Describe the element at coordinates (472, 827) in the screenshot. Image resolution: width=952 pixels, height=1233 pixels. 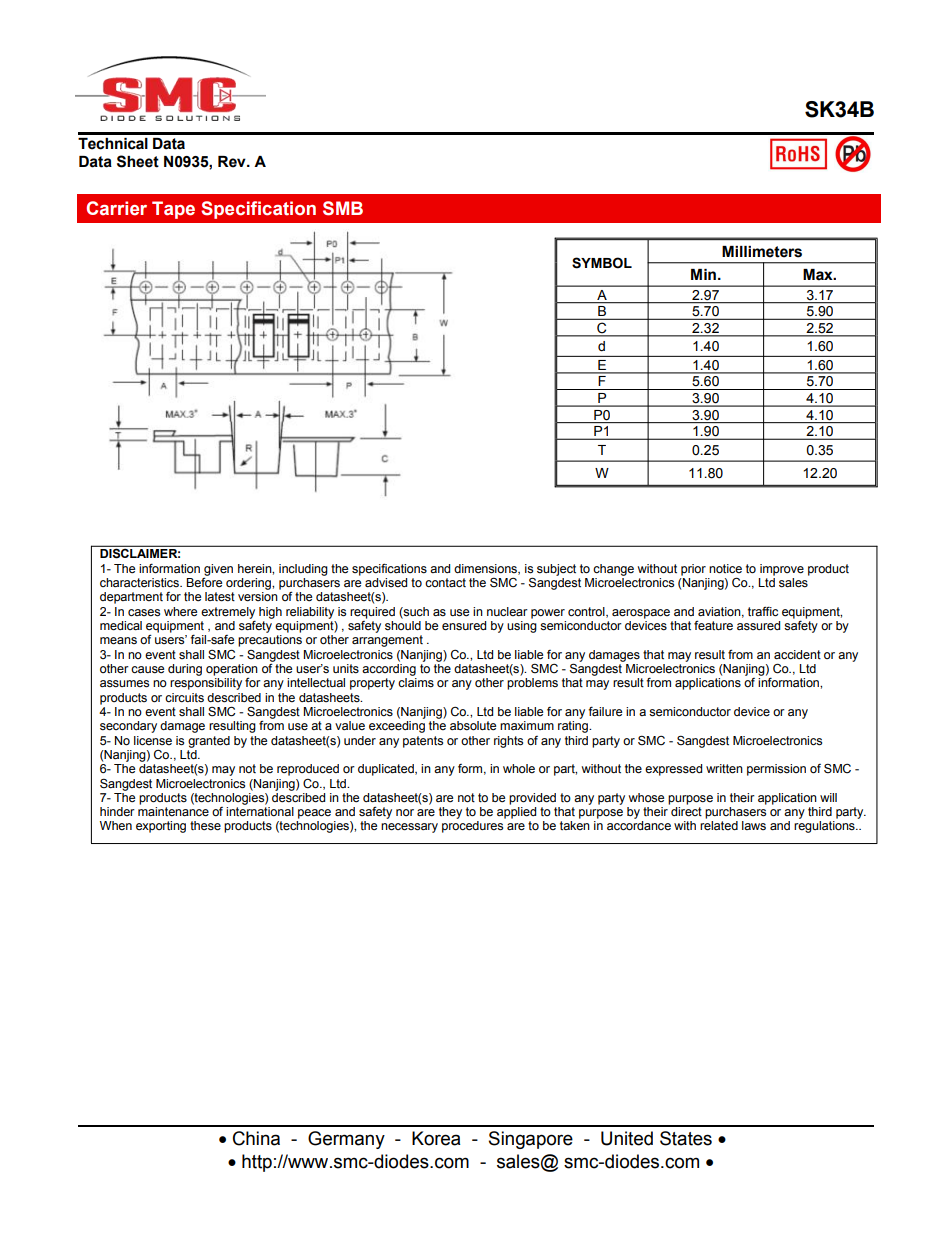
I see `procedures` at that location.
